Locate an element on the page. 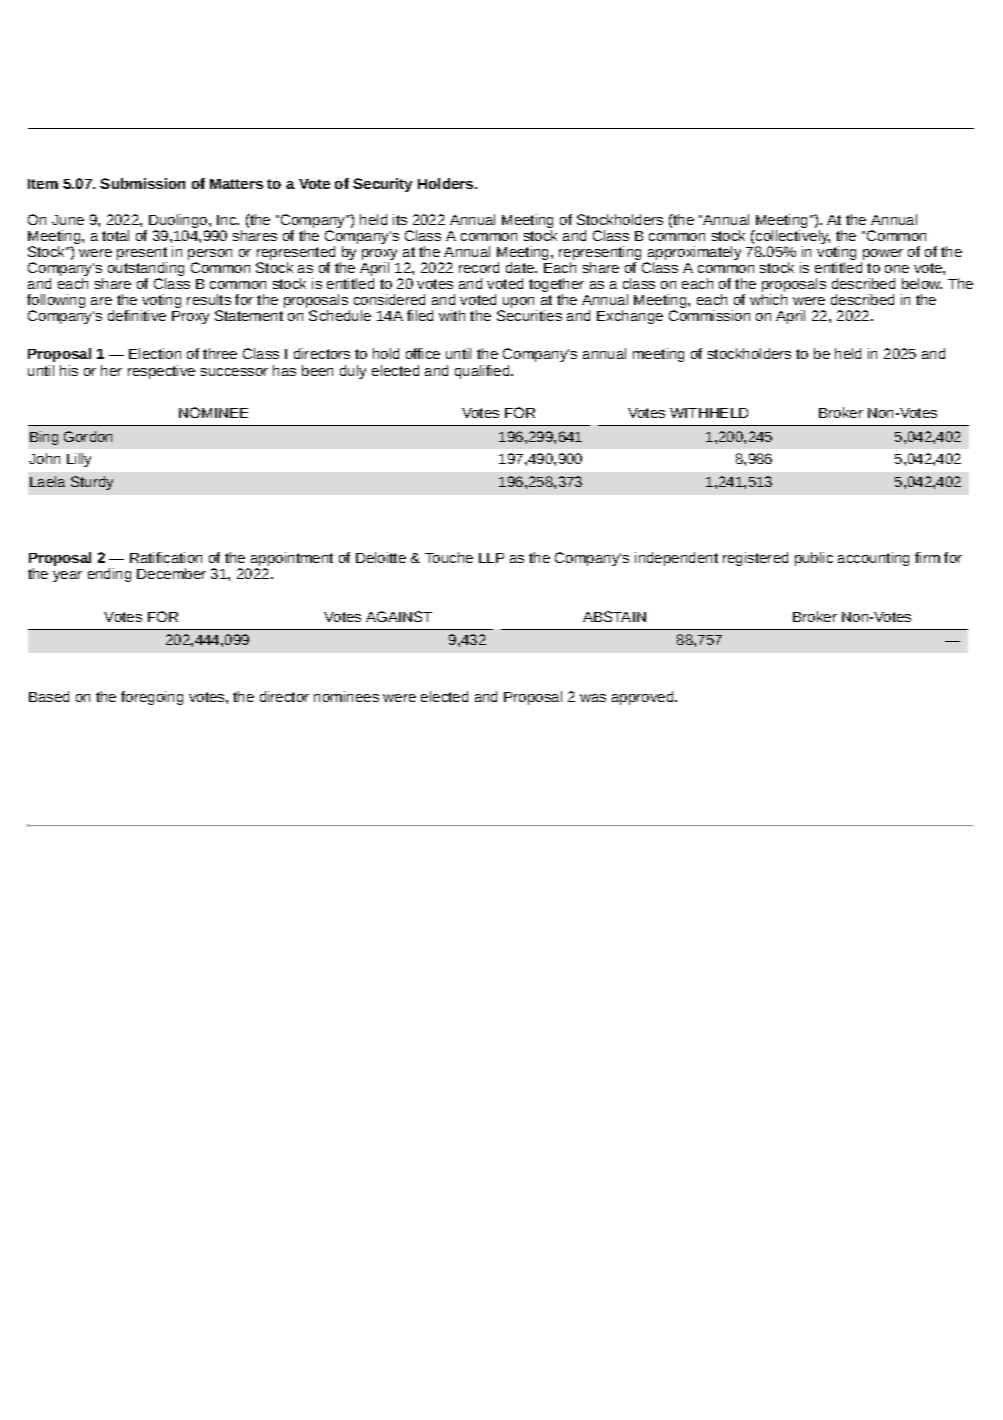 This document has width=1003, height=1420. its is located at coordinates (400, 219).
